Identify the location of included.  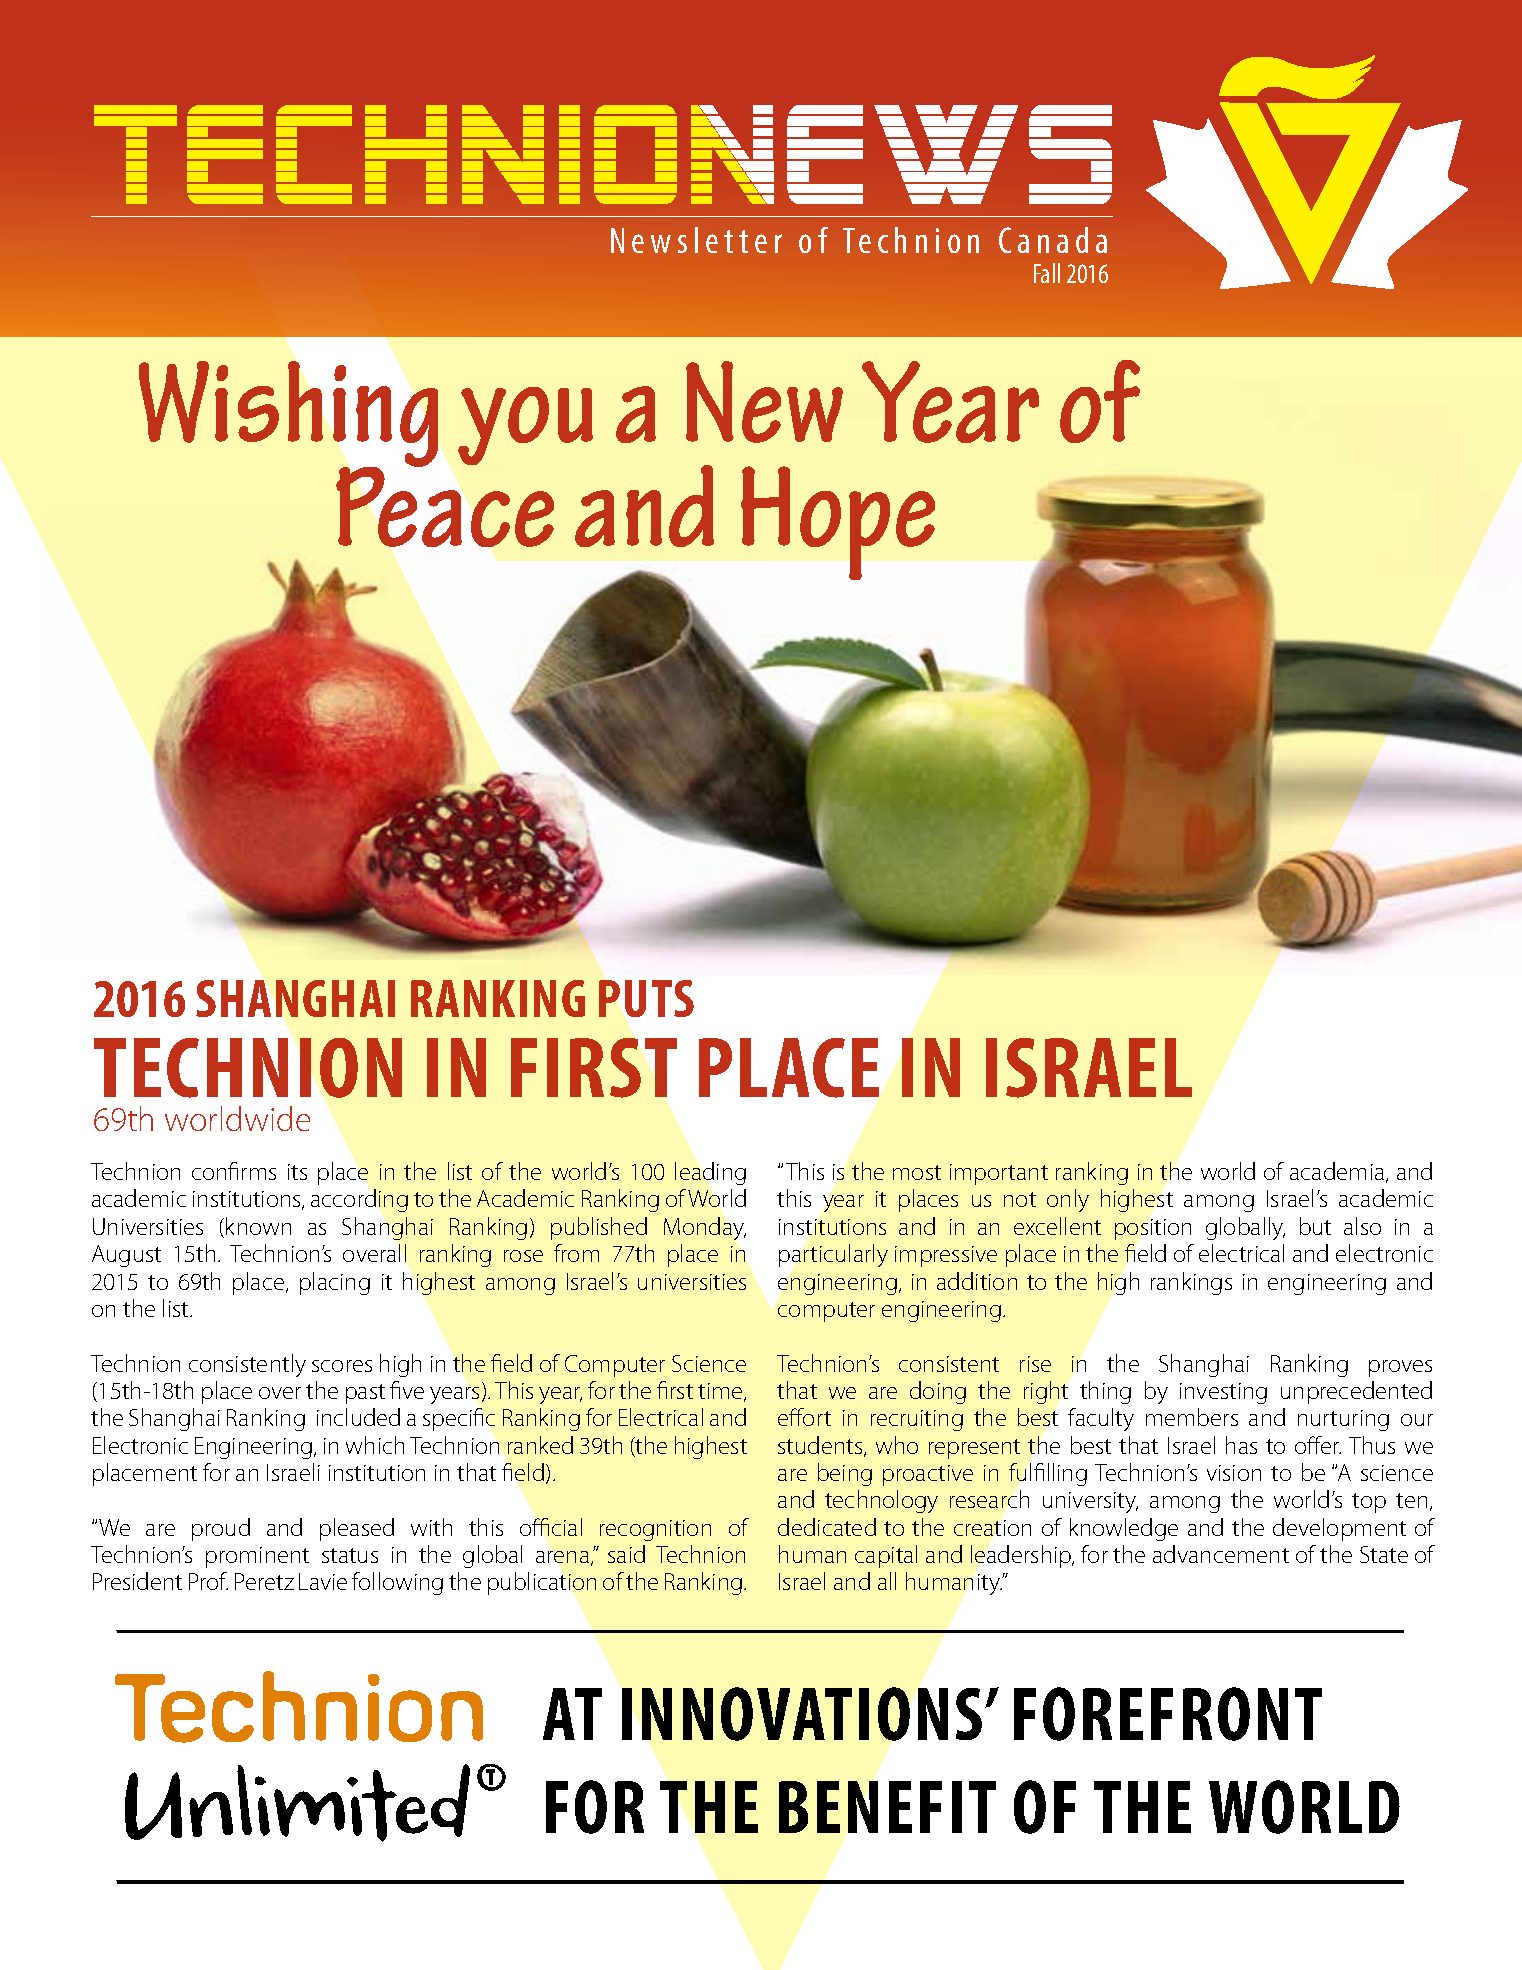
(358, 1417).
